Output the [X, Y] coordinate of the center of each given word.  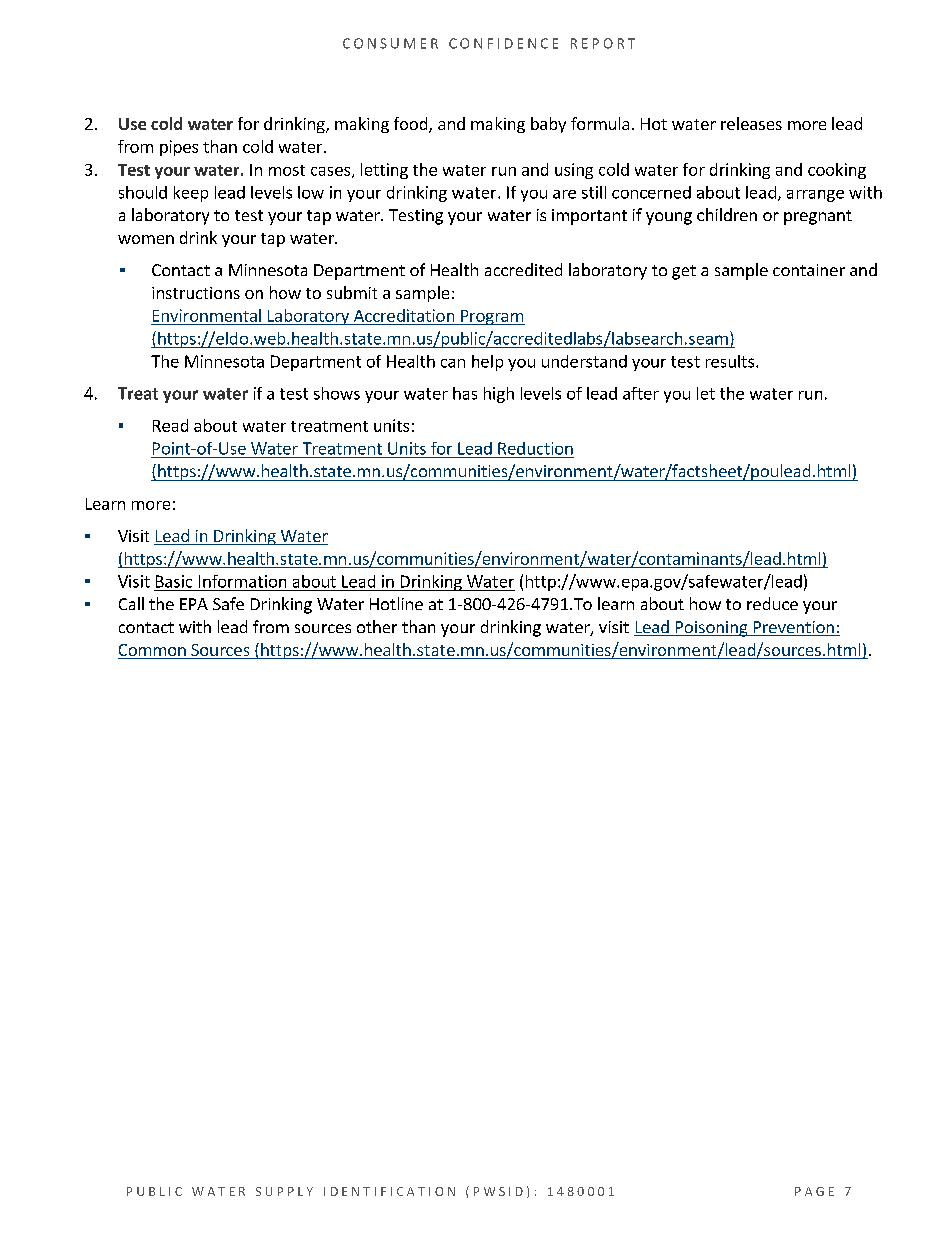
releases [751, 123]
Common [153, 651]
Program [492, 317]
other [377, 626]
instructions [196, 293]
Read [170, 425]
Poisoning [711, 629]
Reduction [535, 448]
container [809, 270]
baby [548, 125]
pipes [179, 148]
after [641, 393]
